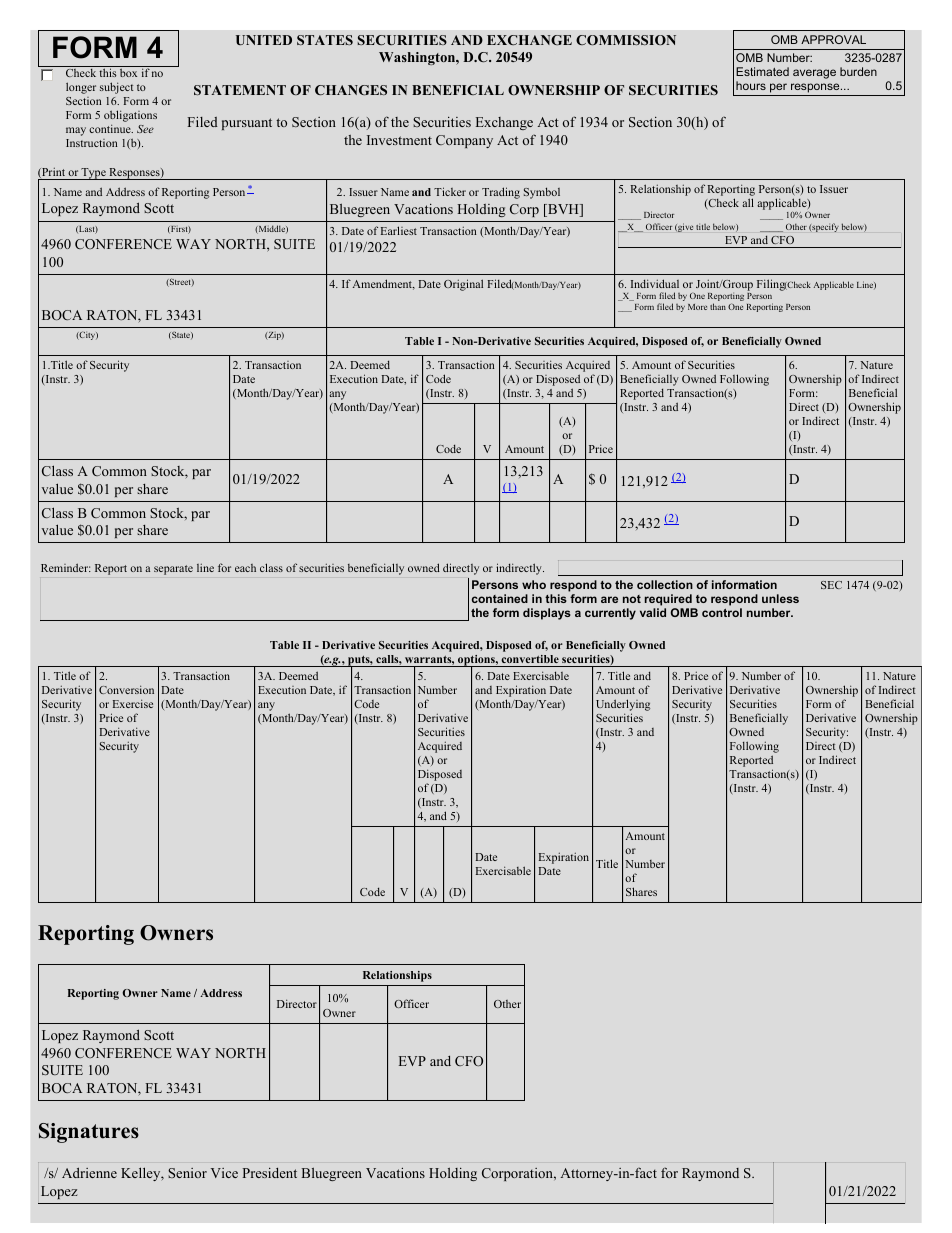 The image size is (952, 1233). Describe the element at coordinates (128, 73) in the page. I see `box` at that location.
